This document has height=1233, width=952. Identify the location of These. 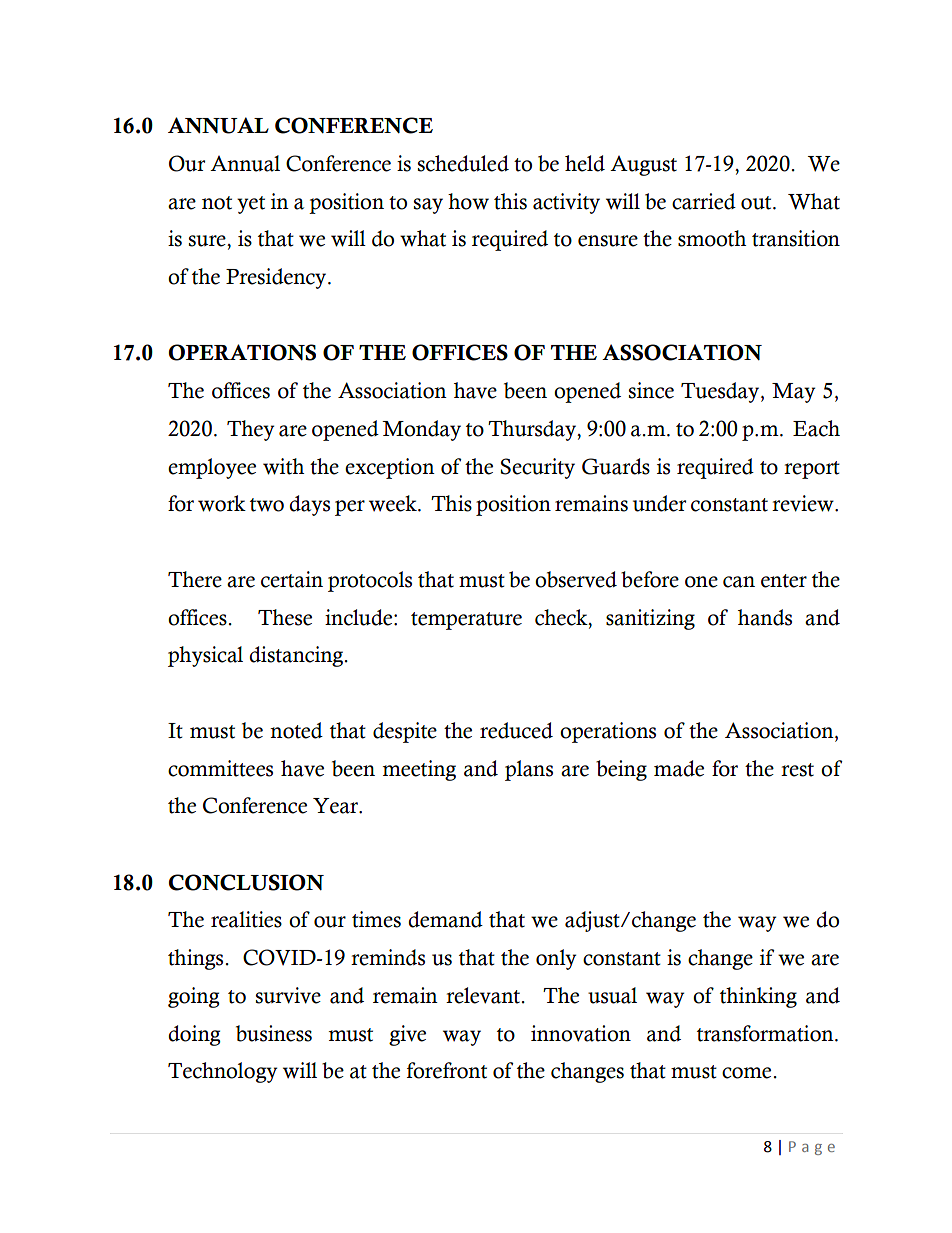
(285, 617).
